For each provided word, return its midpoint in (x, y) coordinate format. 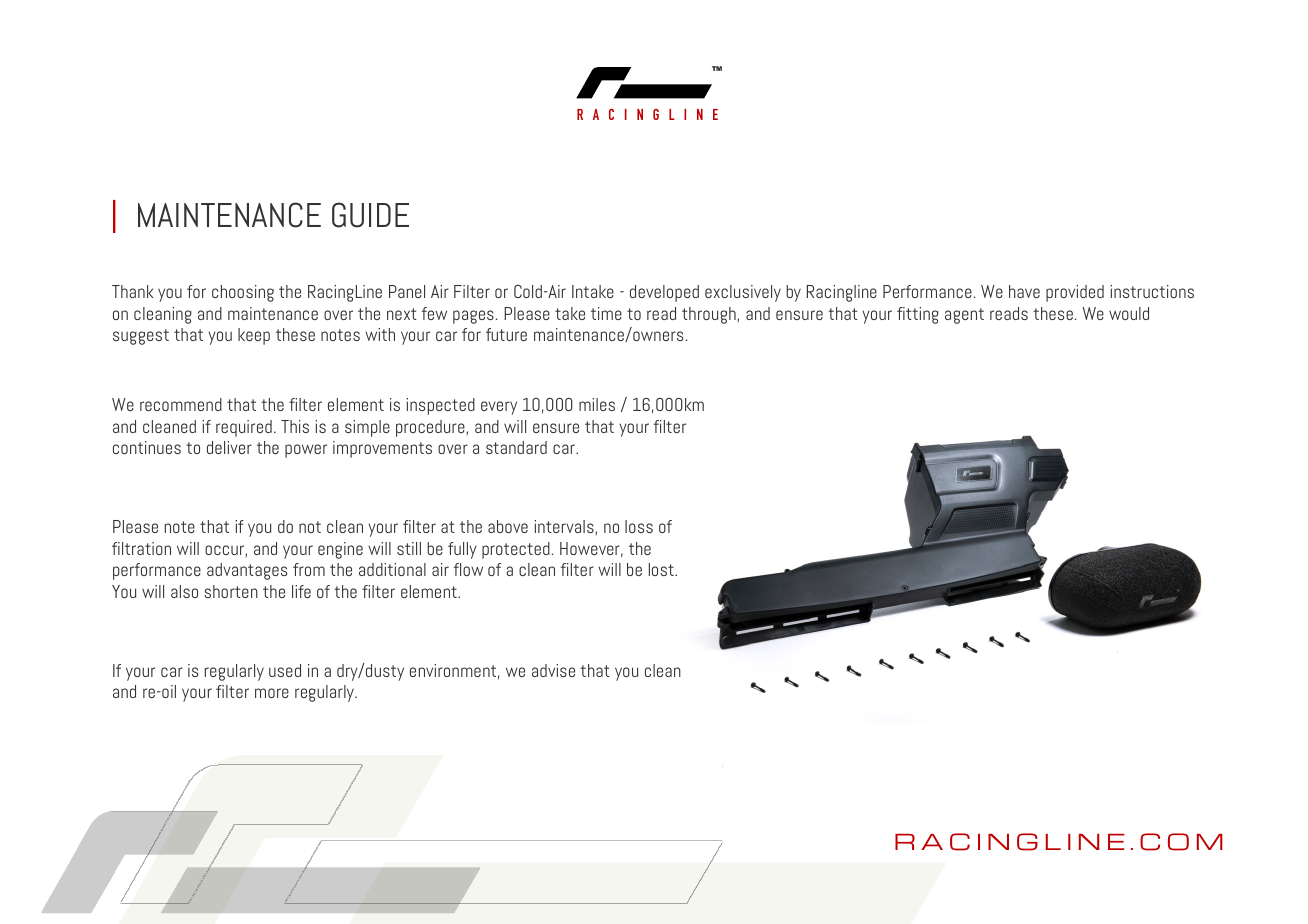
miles (597, 404)
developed (664, 293)
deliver (229, 447)
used (285, 670)
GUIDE (370, 215)
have (1024, 291)
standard (516, 447)
